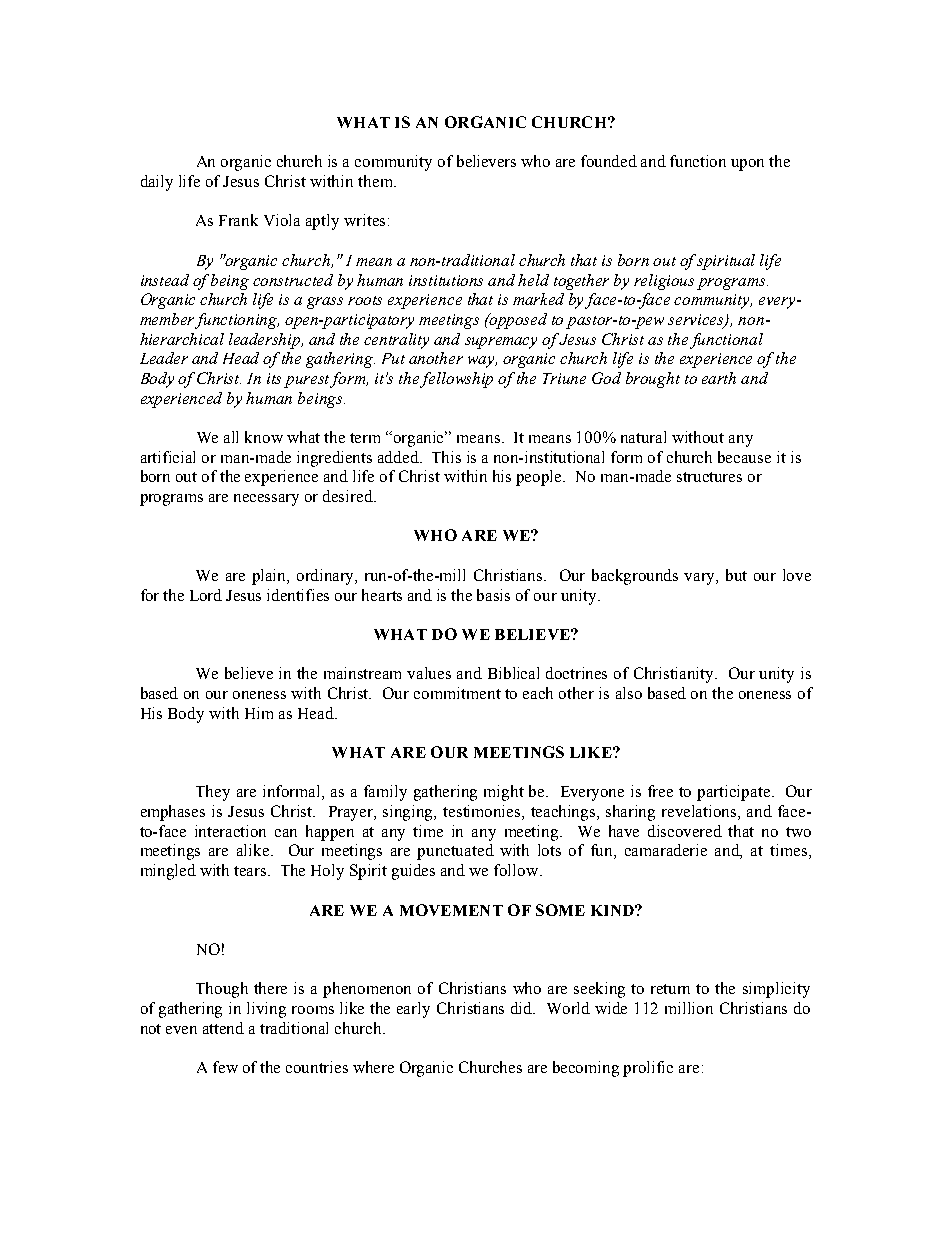  Describe the element at coordinates (238, 220) in the screenshot. I see `Frank` at that location.
